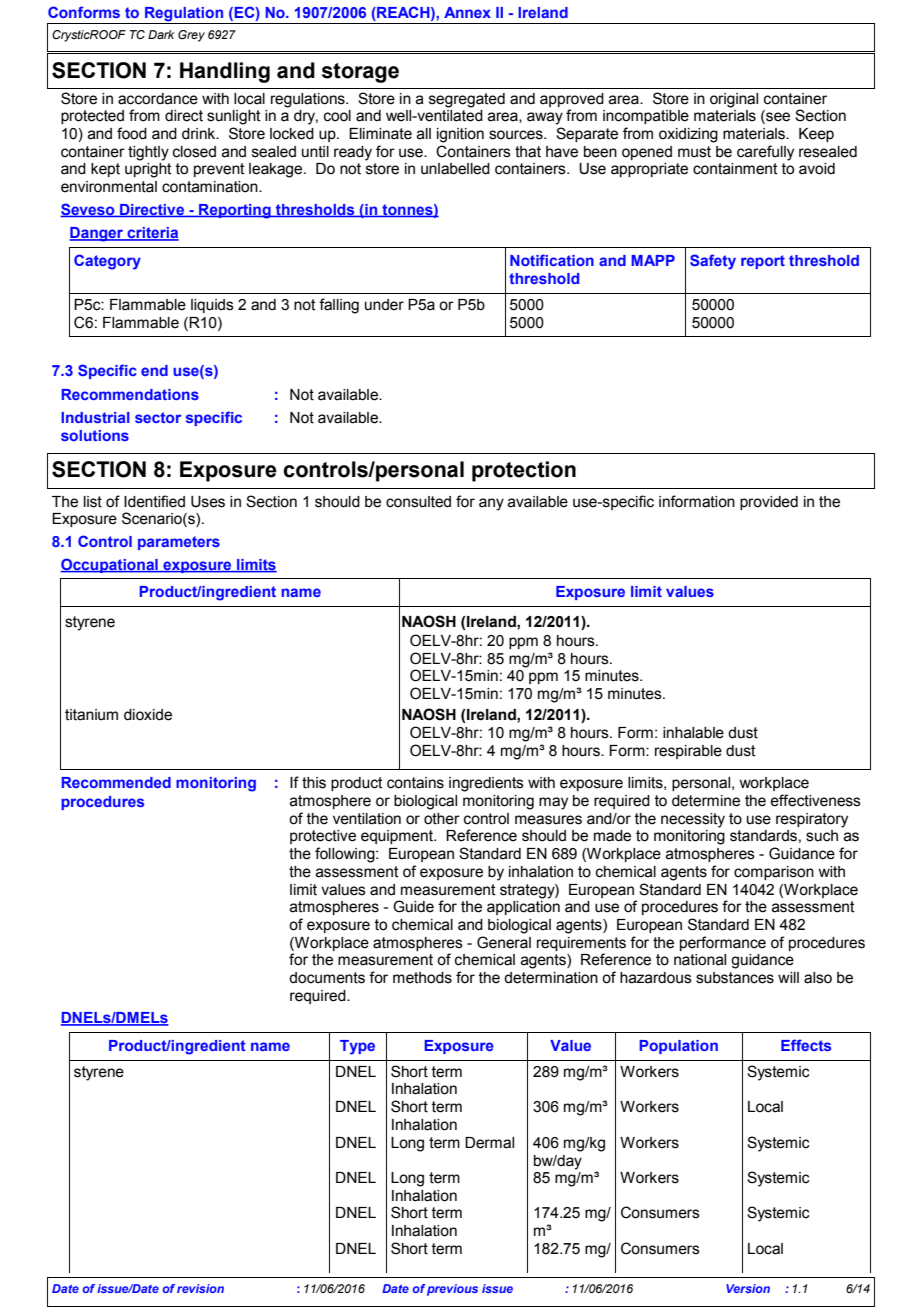 This document has height=1308, width=924. What do you see at coordinates (769, 503) in the document?
I see `provided` at bounding box center [769, 503].
